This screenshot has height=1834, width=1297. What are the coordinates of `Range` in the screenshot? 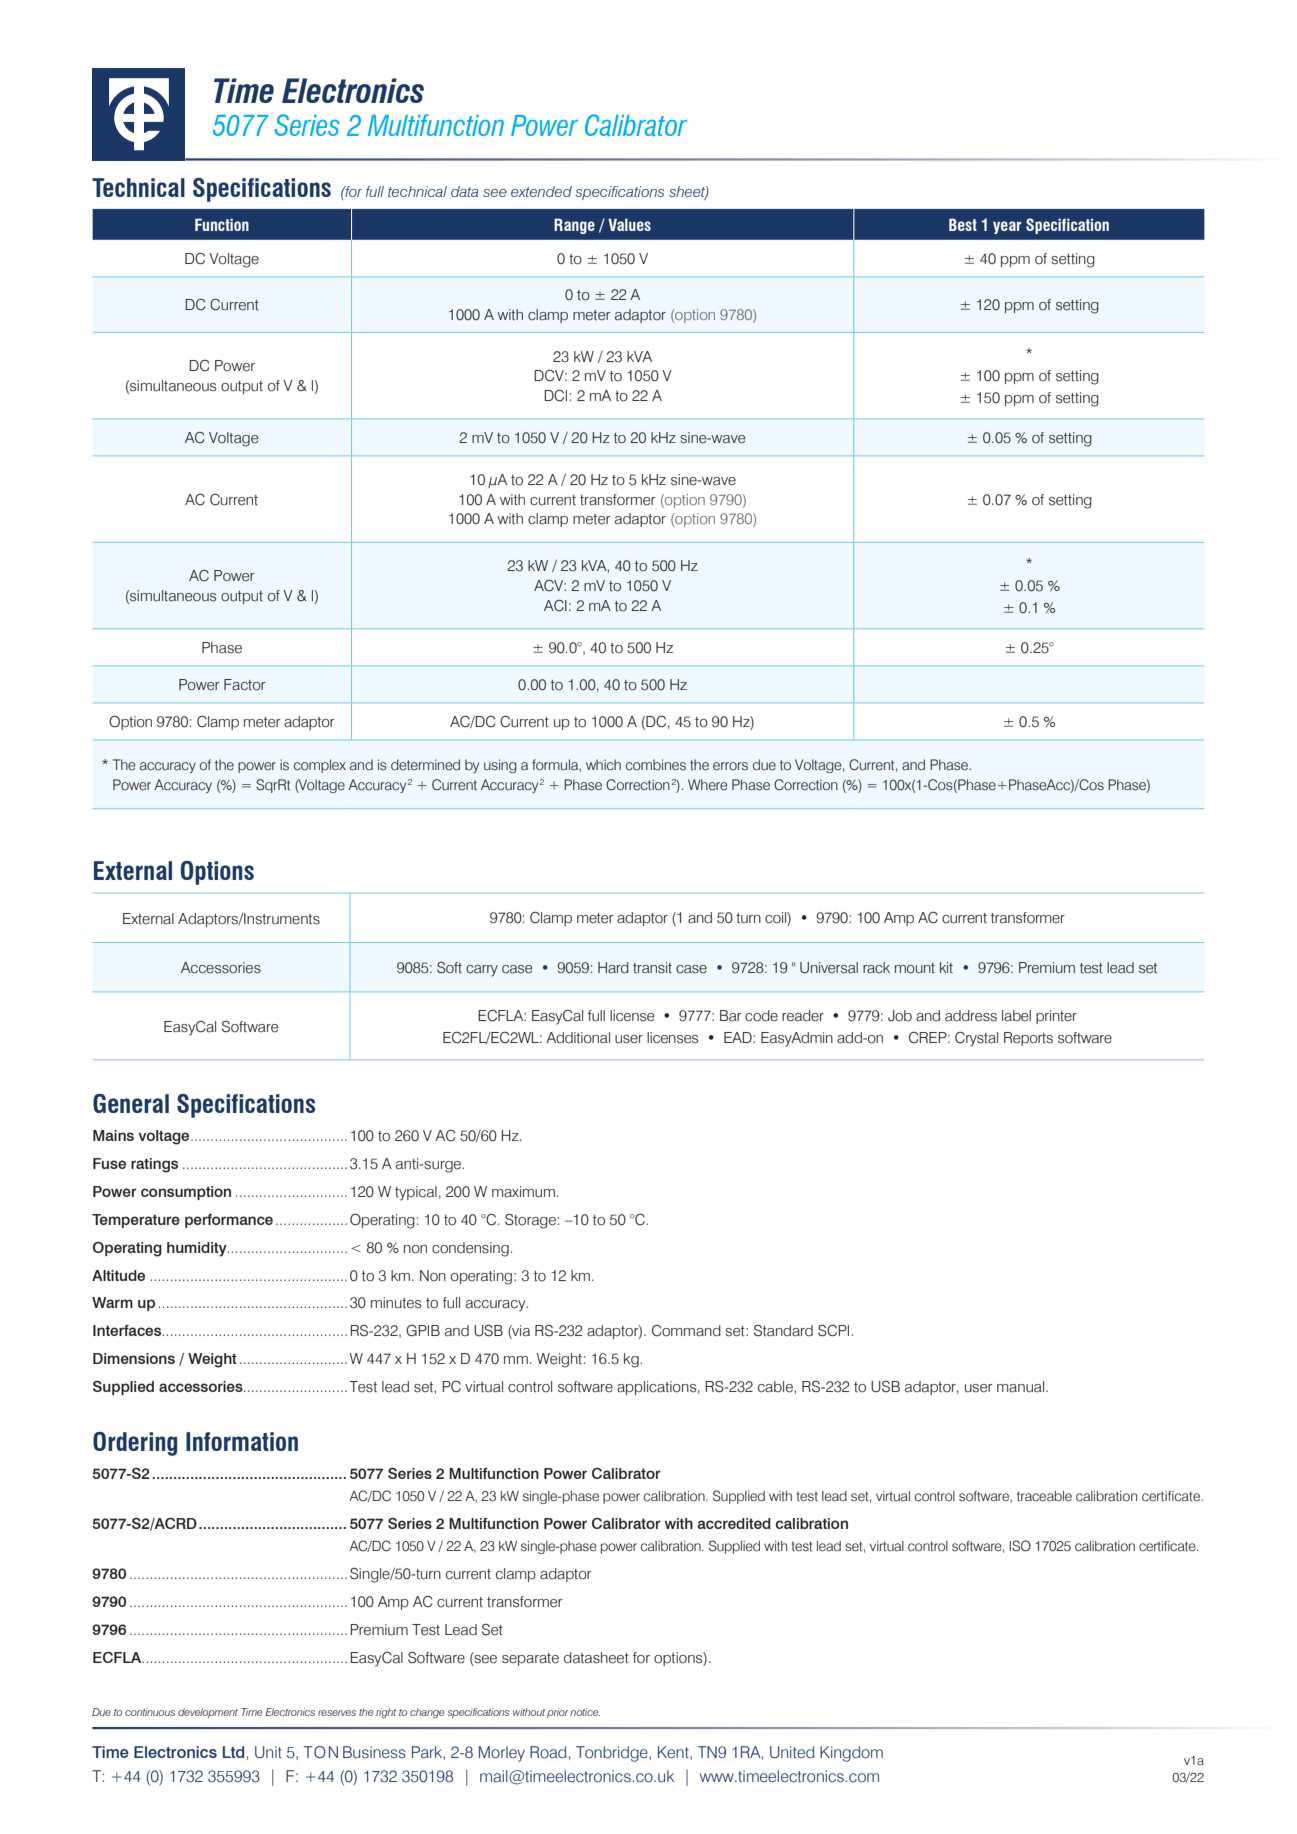 It's located at (574, 226).
